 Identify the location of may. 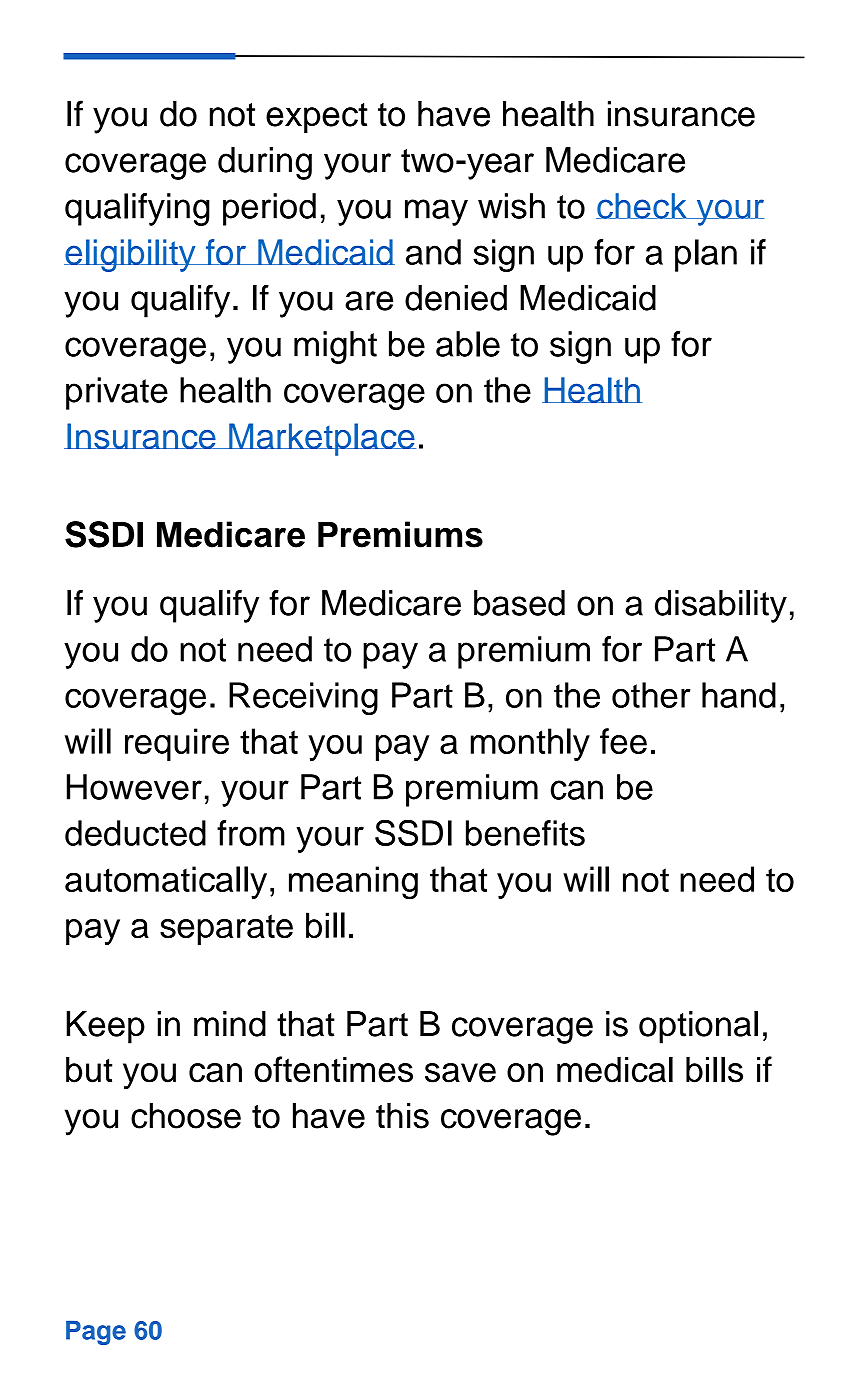
(436, 212).
